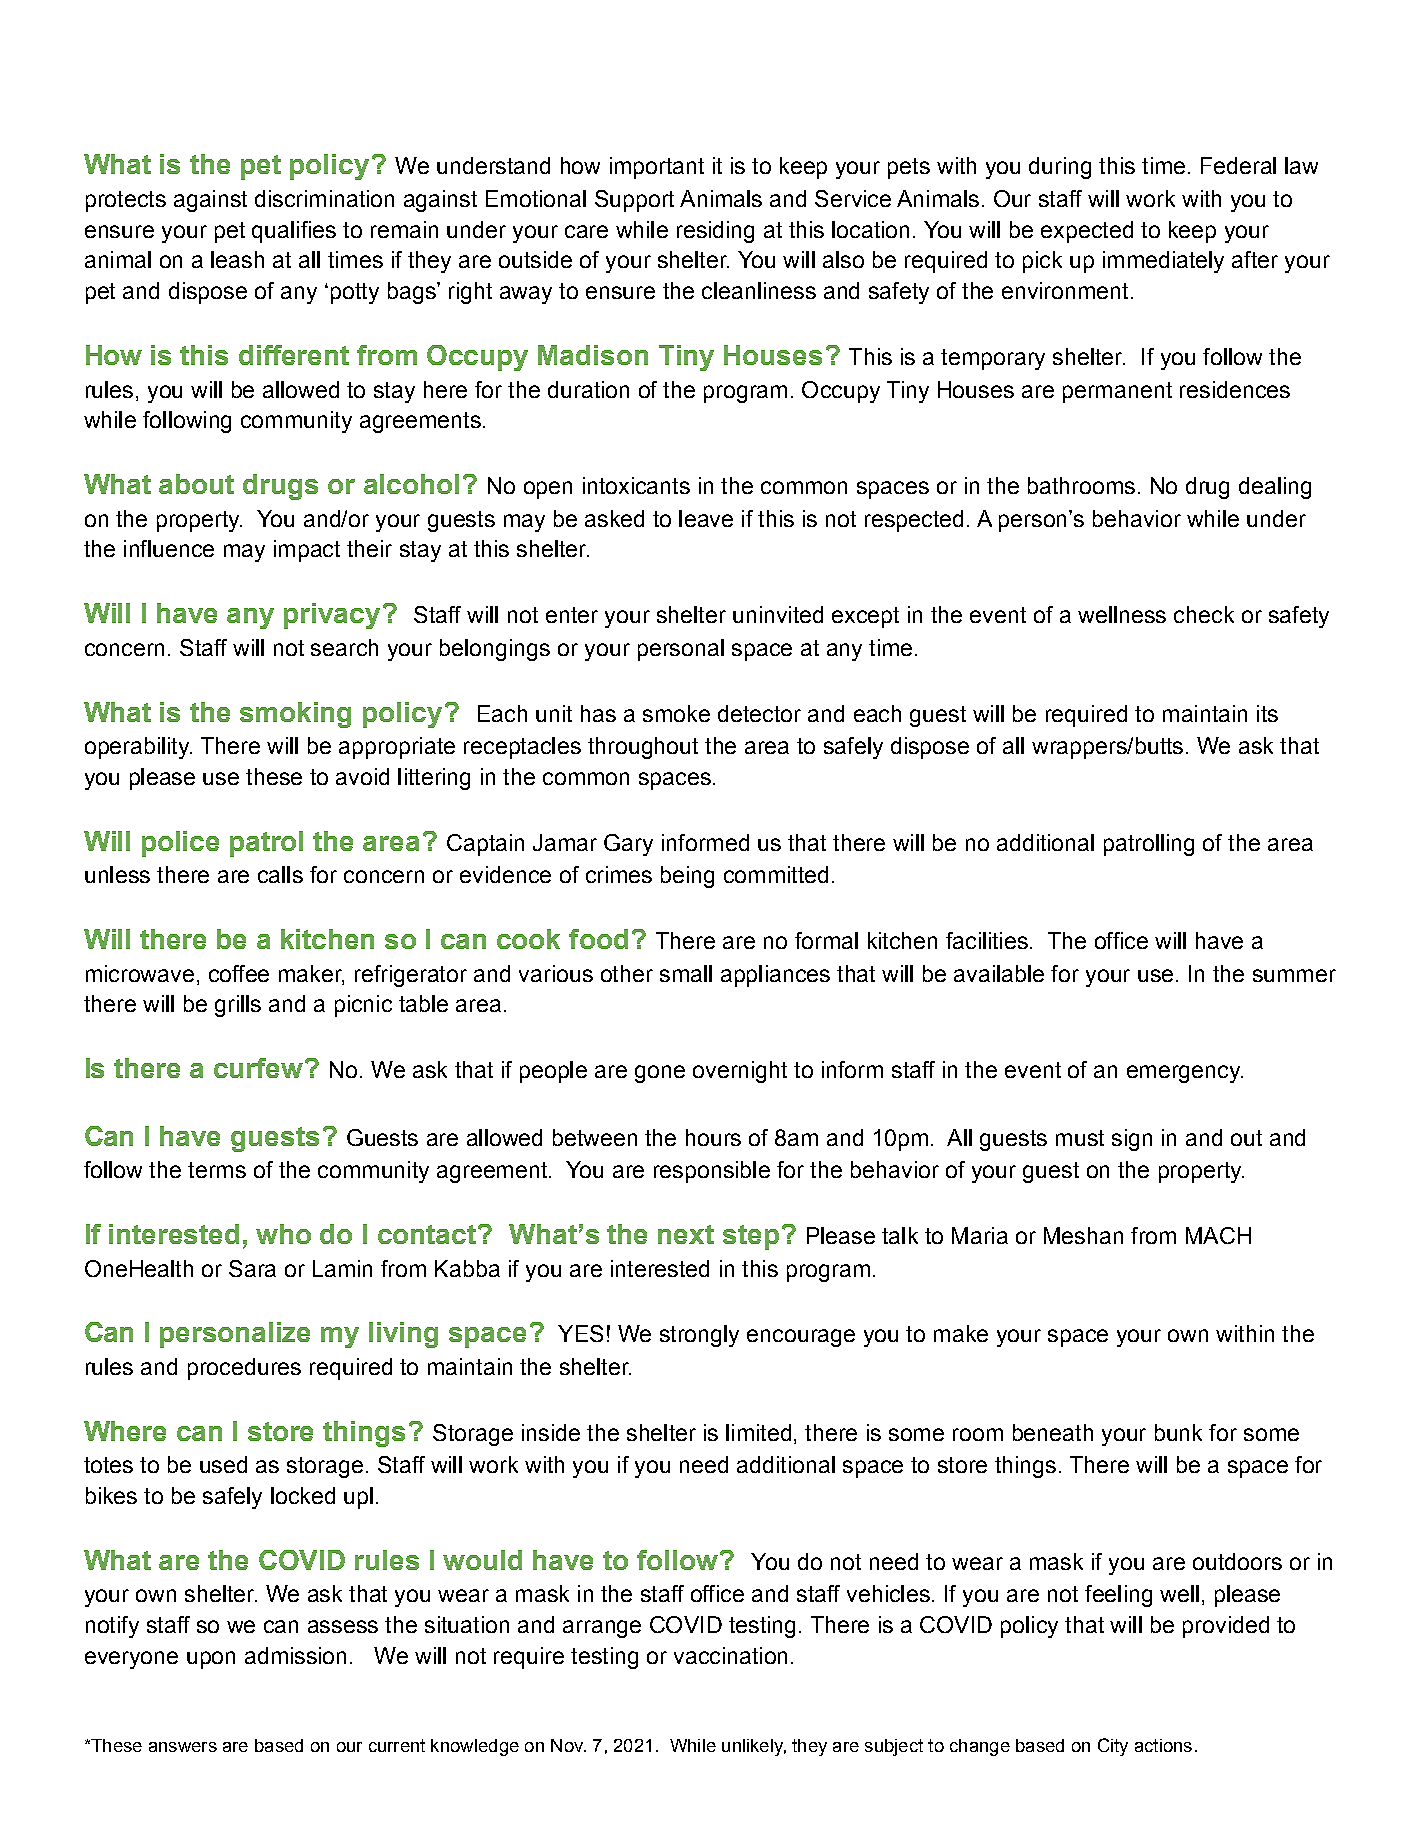  What do you see at coordinates (628, 845) in the document?
I see `Gary` at bounding box center [628, 845].
